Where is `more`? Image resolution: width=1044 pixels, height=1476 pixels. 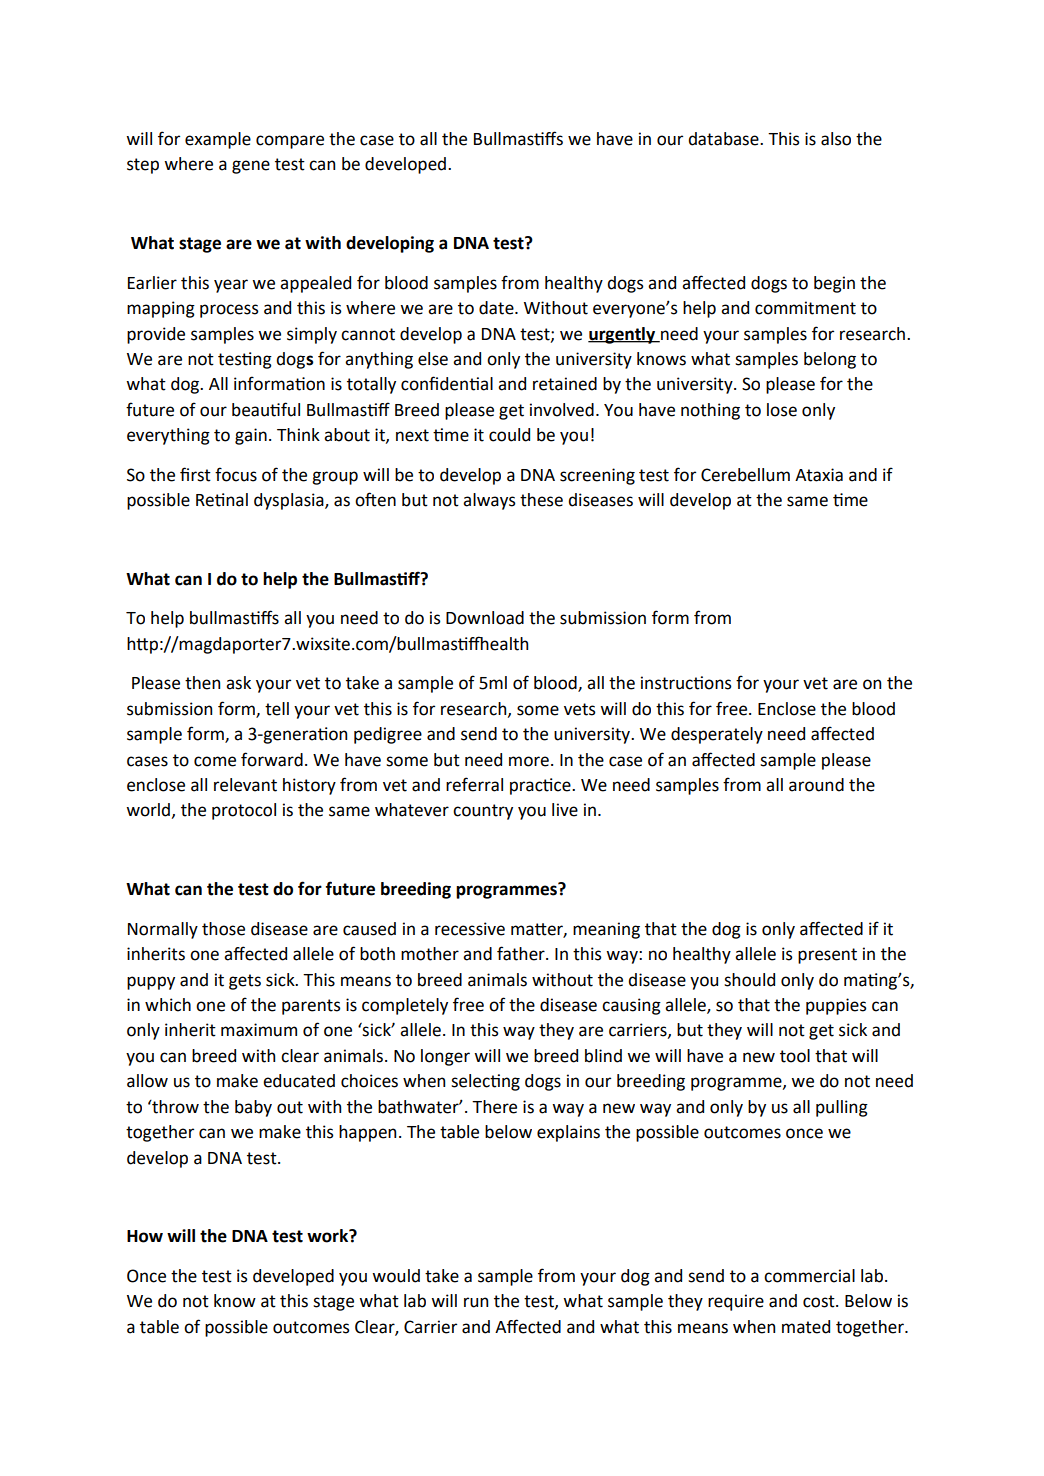
more is located at coordinates (529, 761).
